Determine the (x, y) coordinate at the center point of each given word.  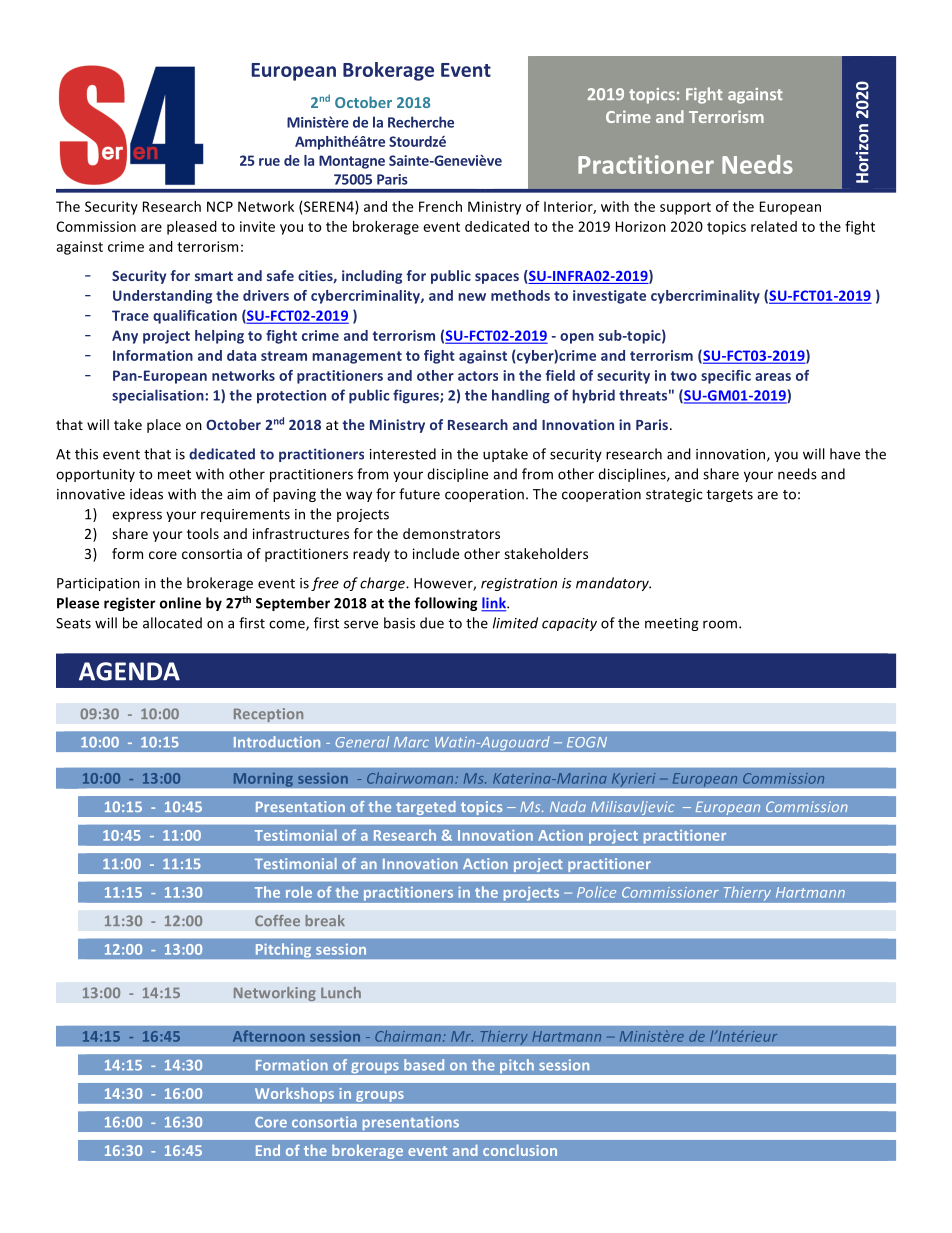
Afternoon (269, 1036)
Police (596, 892)
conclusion (520, 1150)
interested (403, 454)
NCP (220, 206)
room (721, 624)
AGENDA (129, 671)
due (432, 623)
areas (773, 377)
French (440, 206)
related (774, 226)
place (164, 426)
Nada (568, 806)
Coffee (277, 920)
